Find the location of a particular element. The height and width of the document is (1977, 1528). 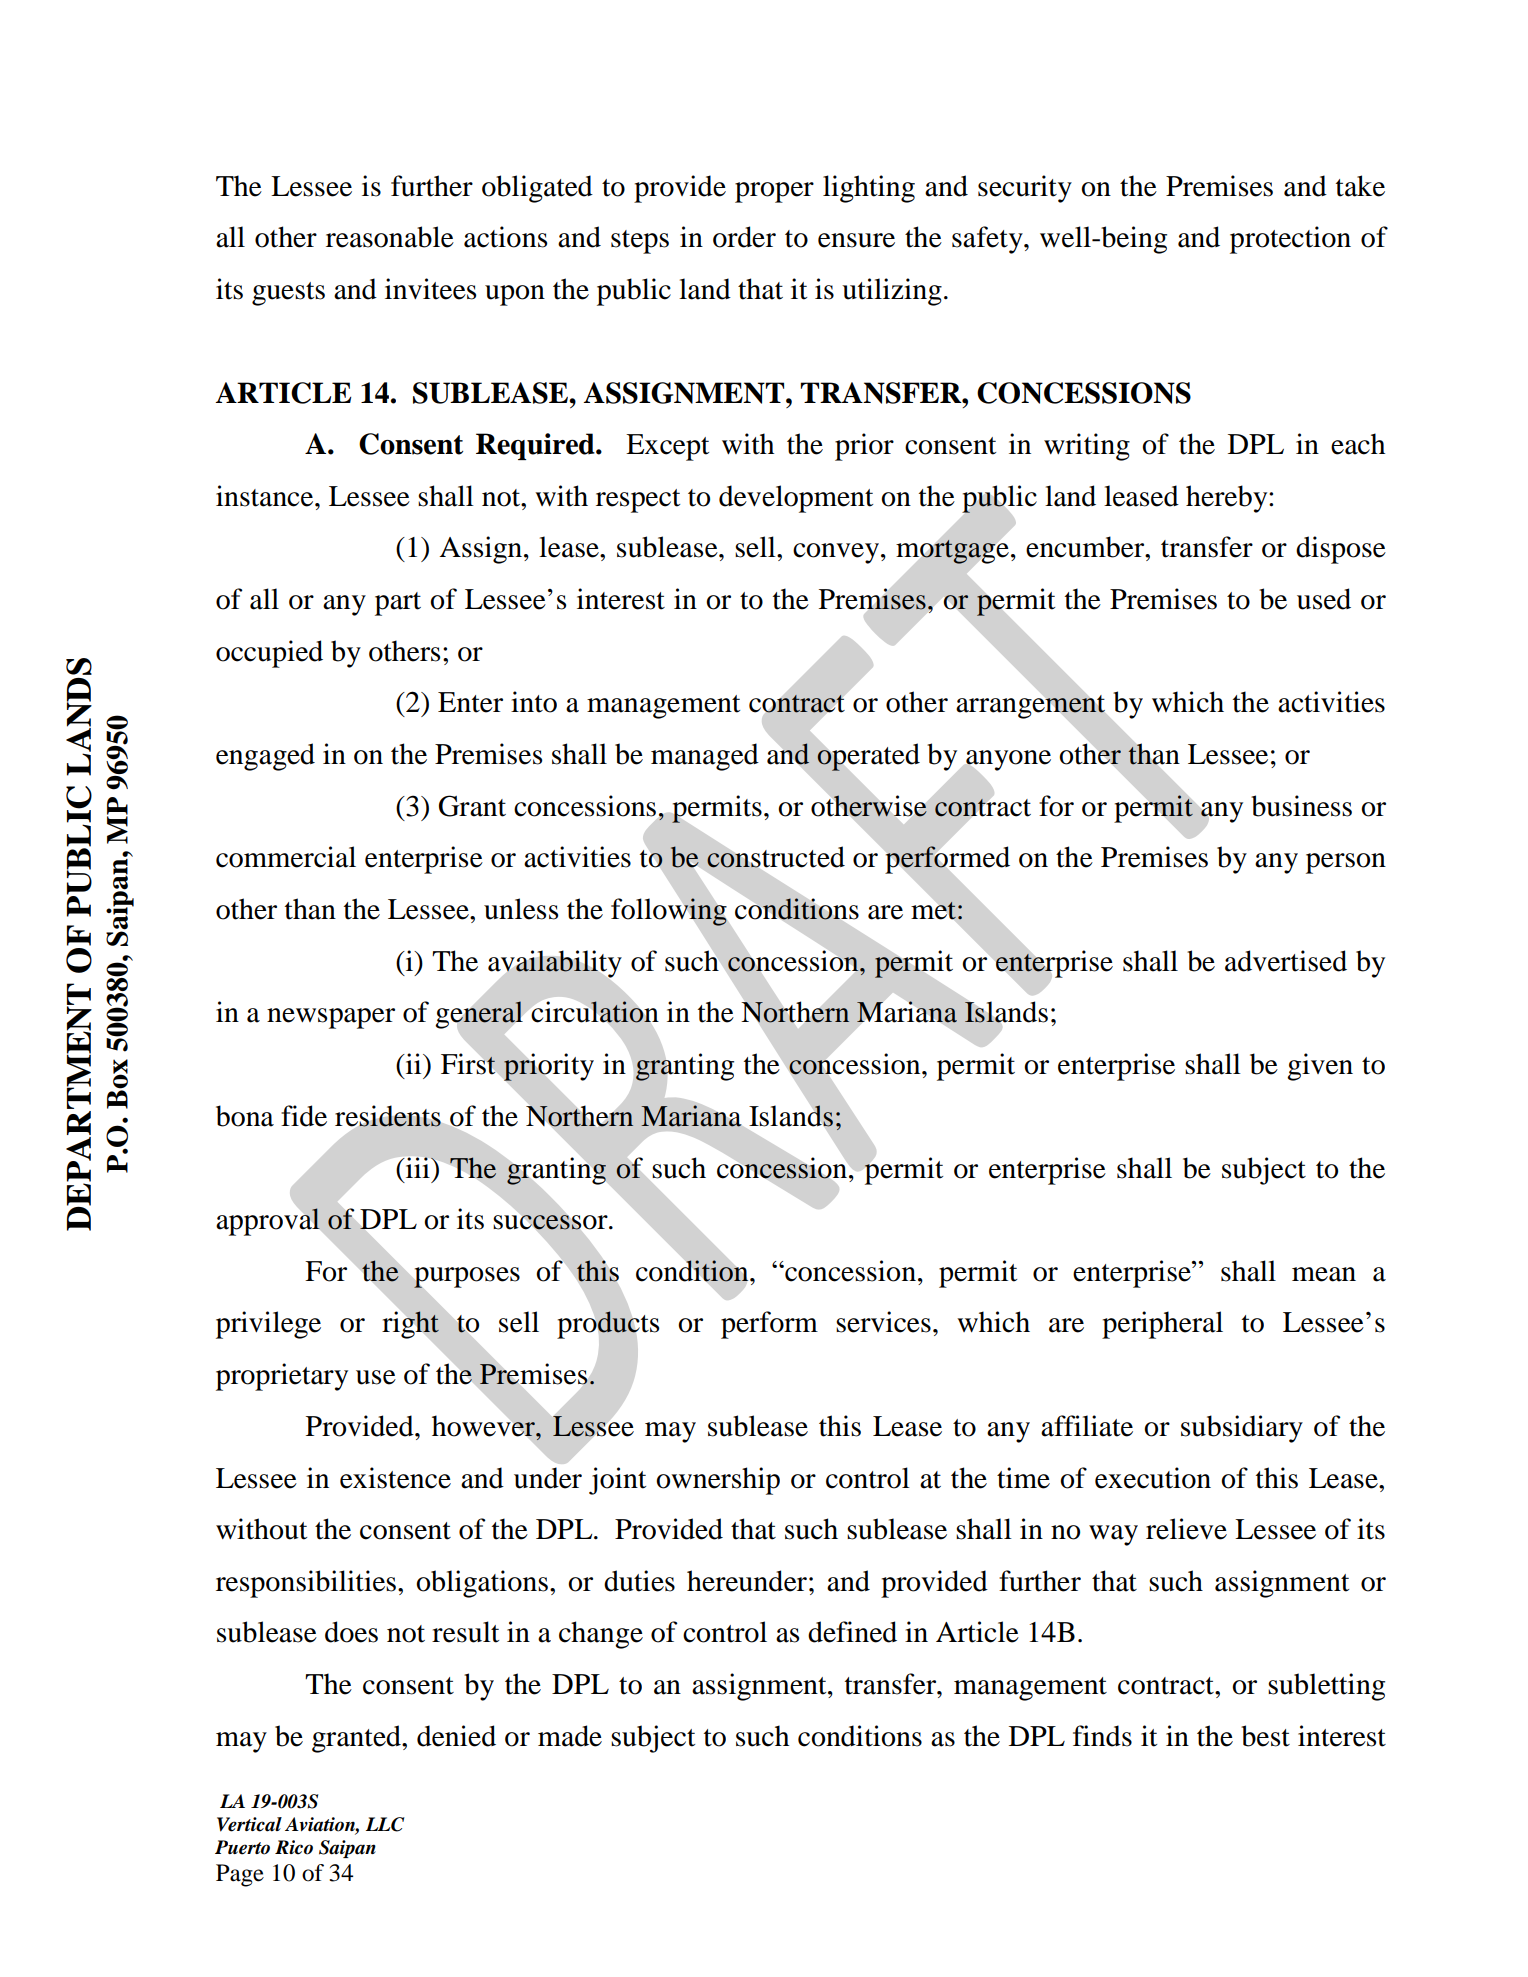

LLC is located at coordinates (385, 1824).
